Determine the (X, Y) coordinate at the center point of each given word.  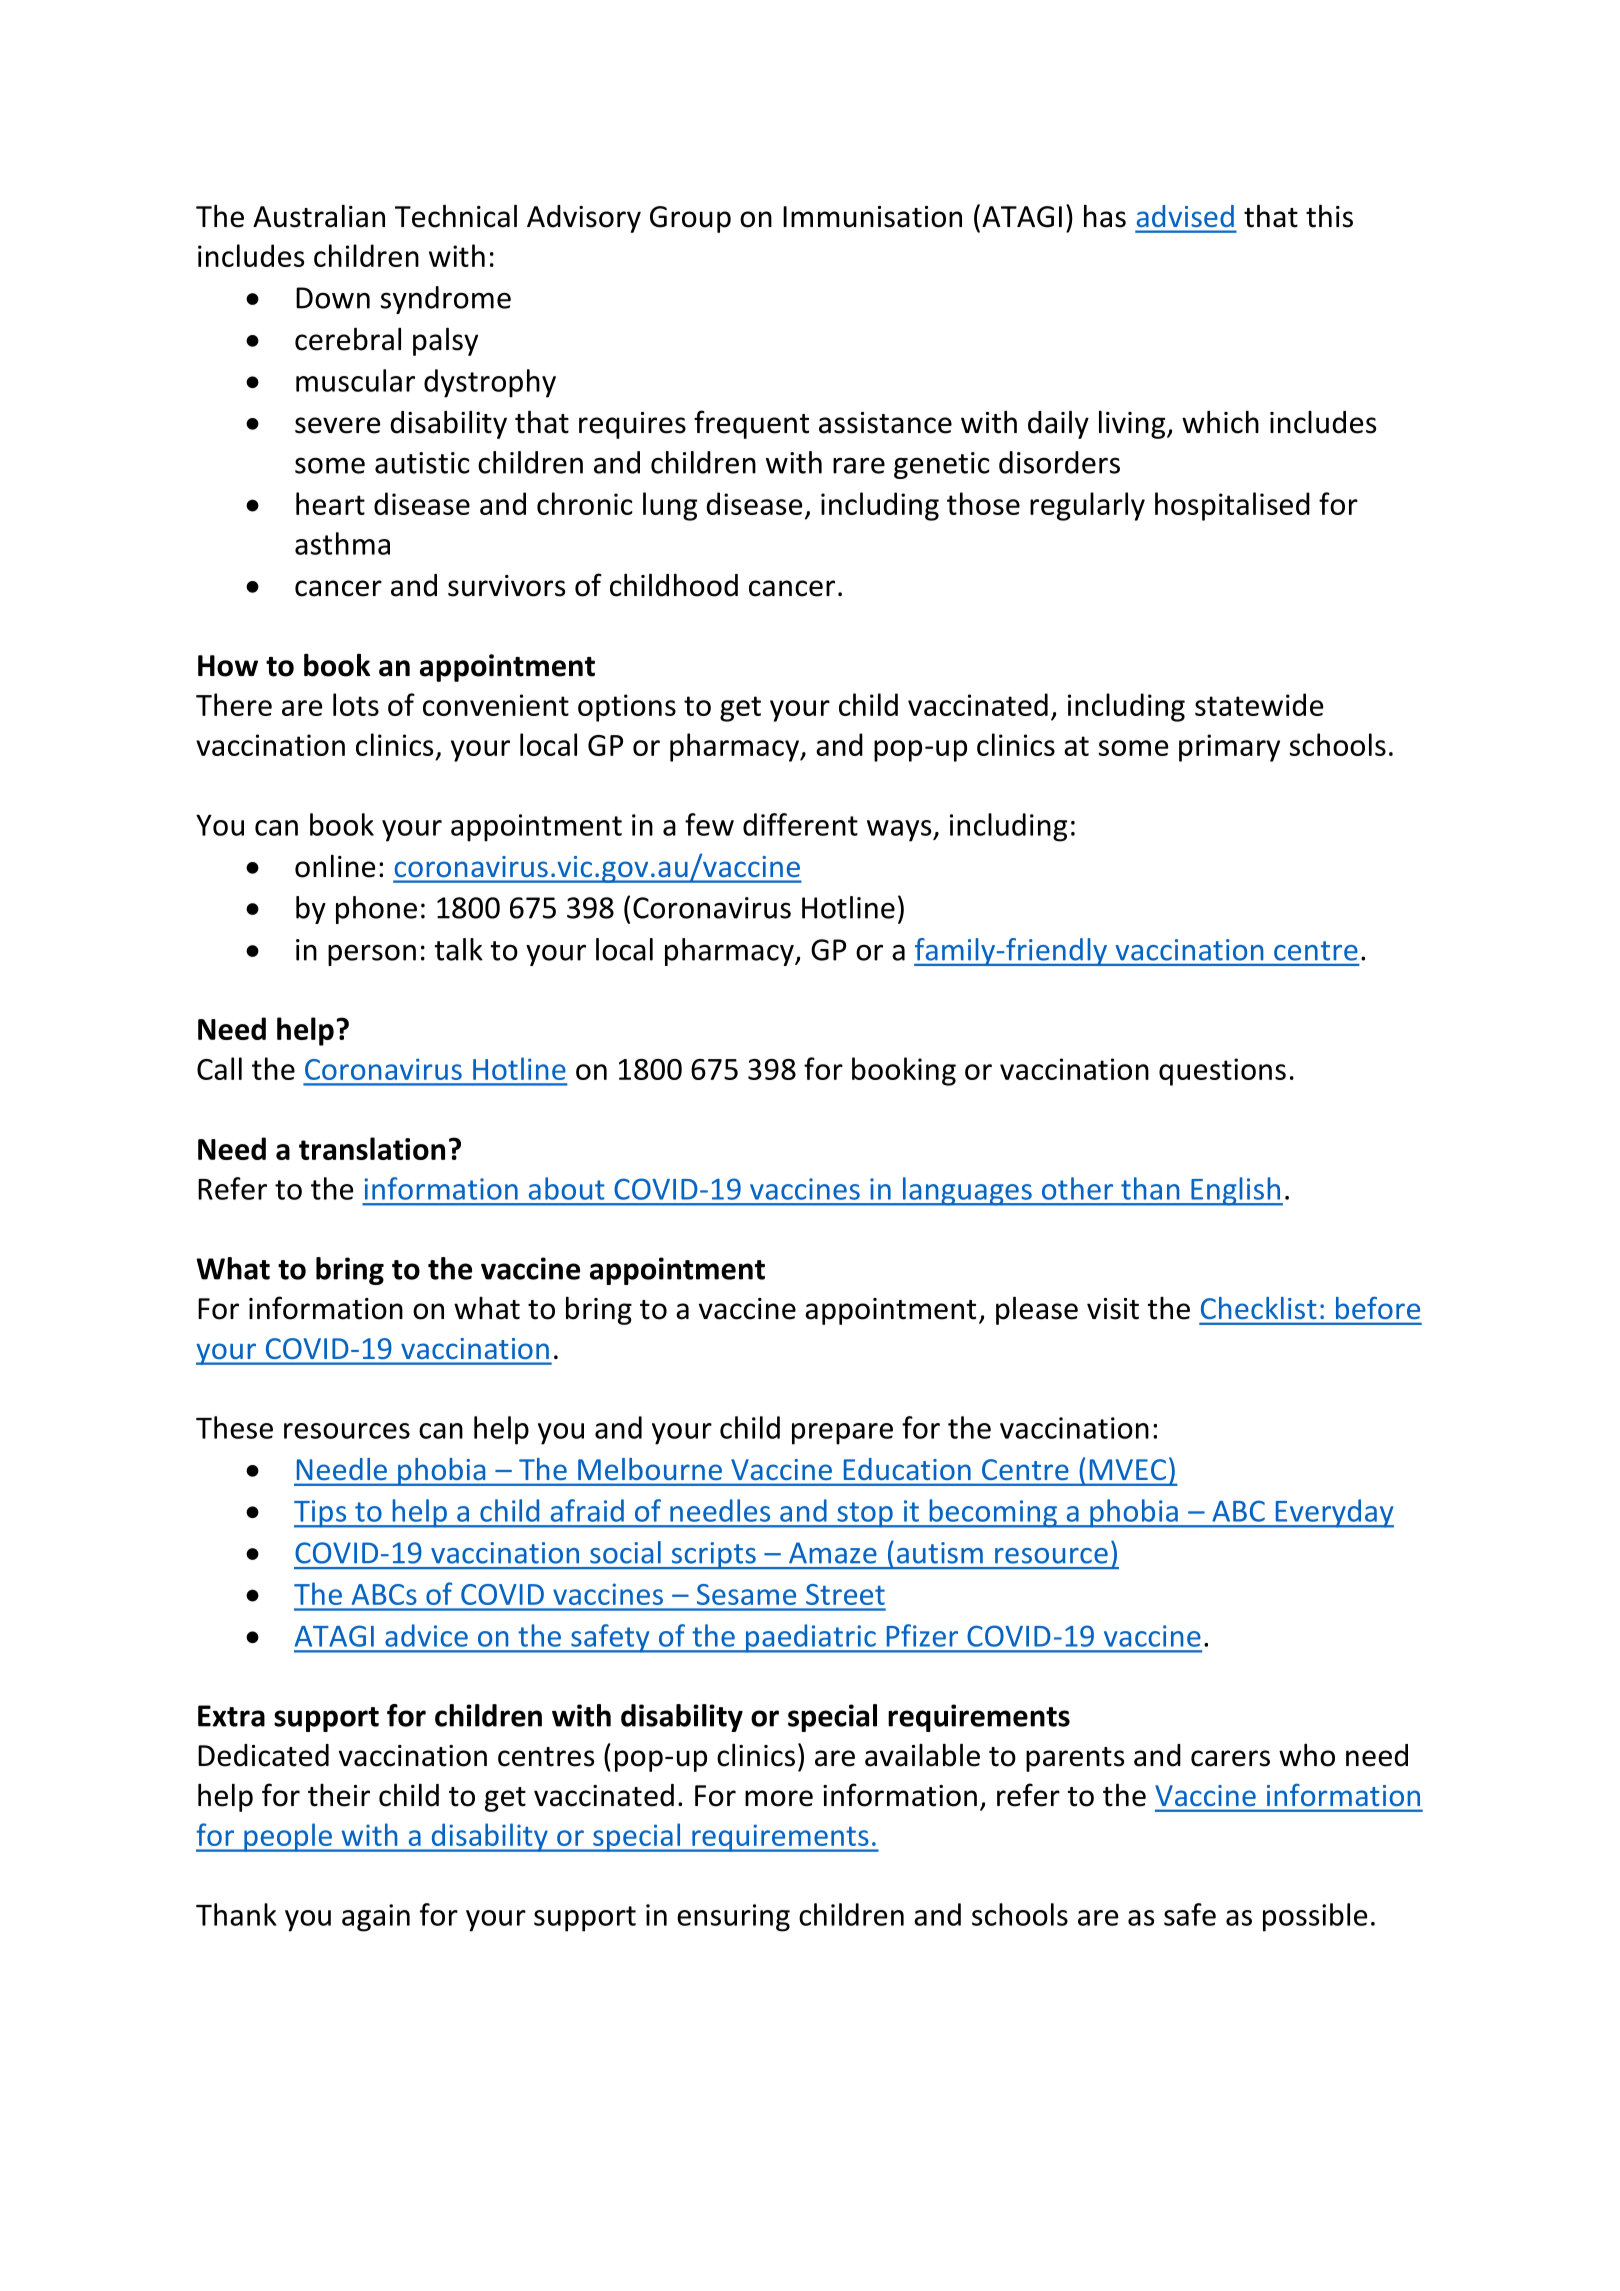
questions (1222, 1072)
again (376, 1918)
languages (967, 1191)
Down (333, 298)
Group (690, 219)
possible (1315, 1917)
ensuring (733, 1918)
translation (372, 1148)
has (1105, 216)
